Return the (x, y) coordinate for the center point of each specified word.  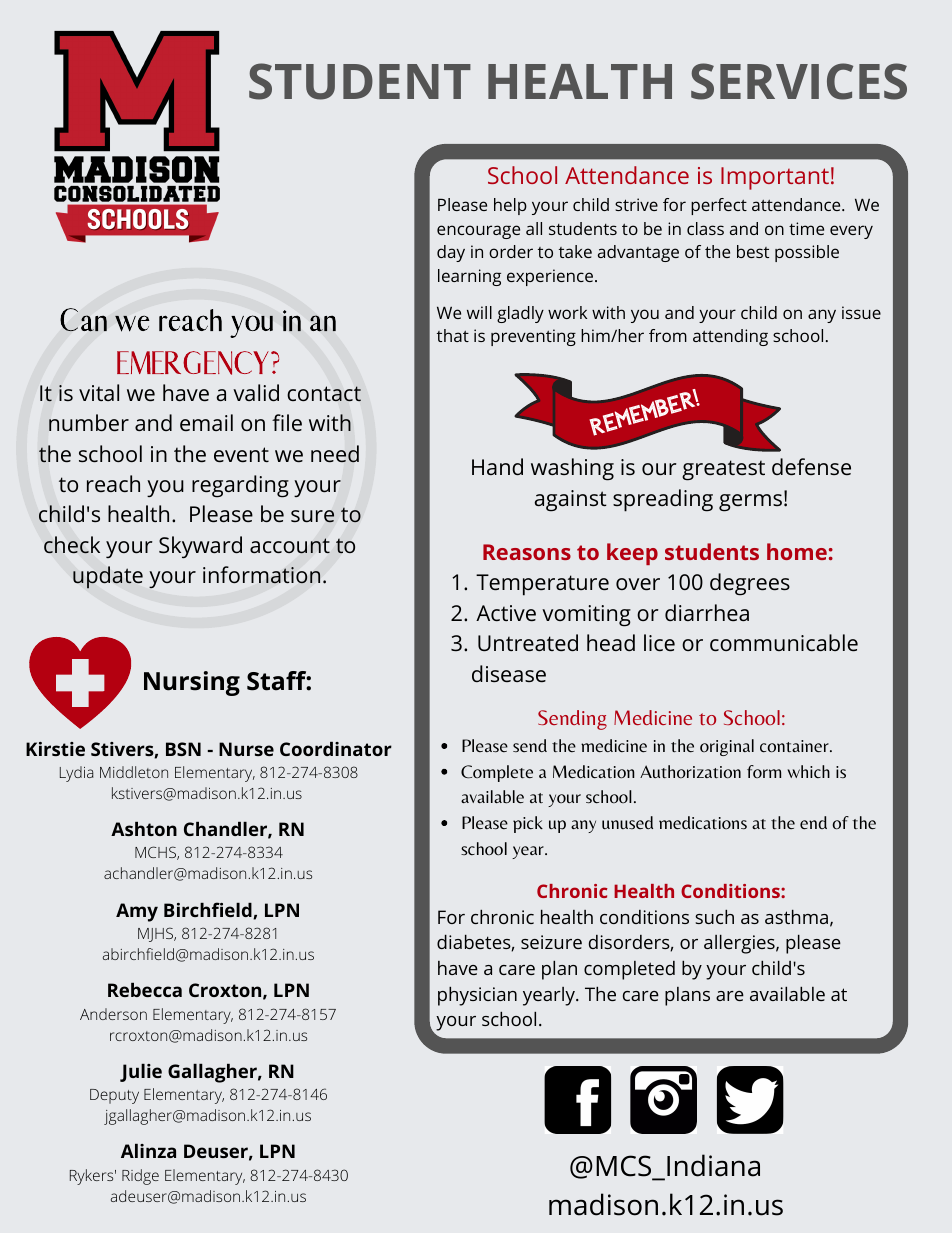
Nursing (192, 683)
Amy (137, 912)
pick (528, 824)
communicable (784, 642)
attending (730, 337)
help (510, 206)
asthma (796, 917)
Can (83, 320)
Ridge (140, 1177)
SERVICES (799, 81)
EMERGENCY (194, 363)
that (453, 335)
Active (506, 613)
